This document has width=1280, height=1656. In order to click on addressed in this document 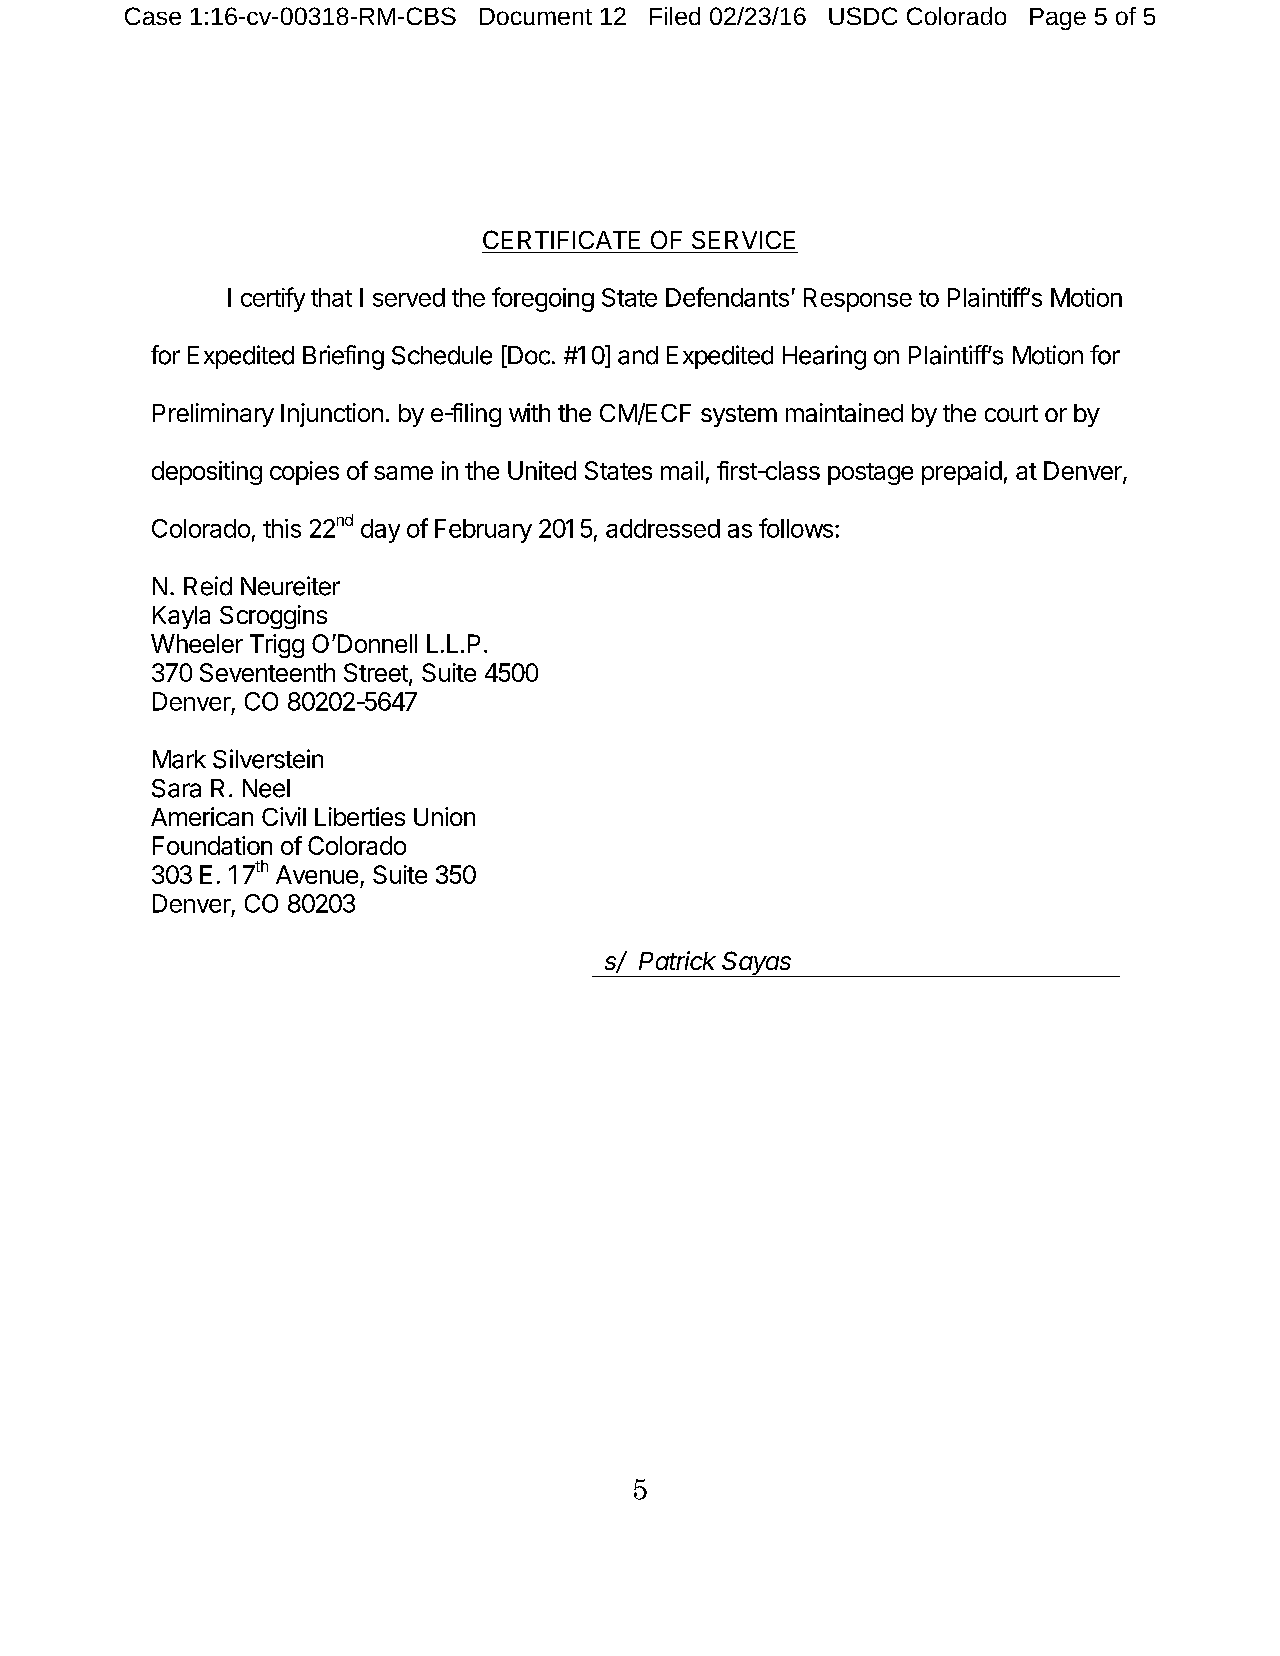, I will do `click(663, 528)`.
